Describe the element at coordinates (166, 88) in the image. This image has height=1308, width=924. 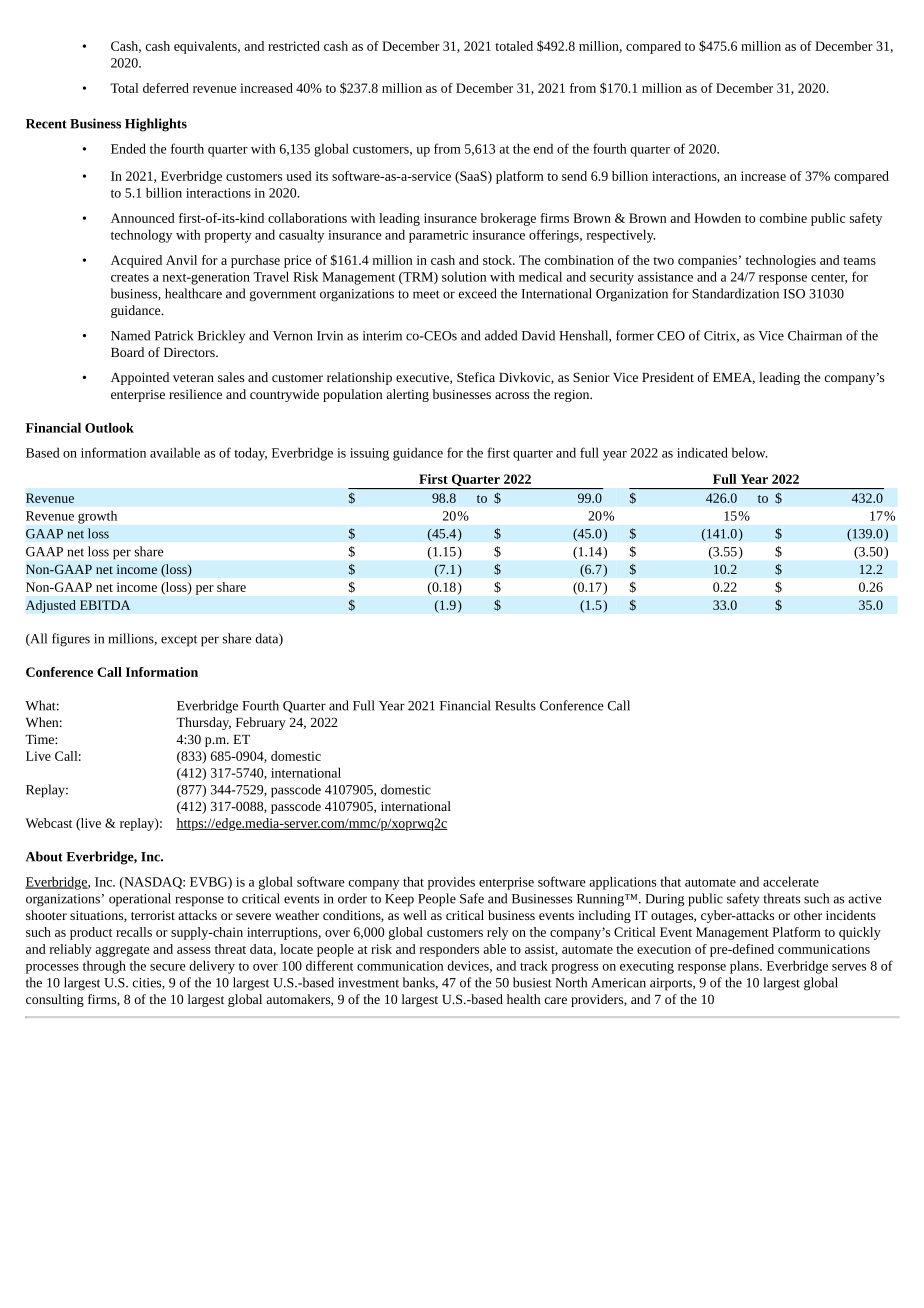
I see `deferred` at that location.
